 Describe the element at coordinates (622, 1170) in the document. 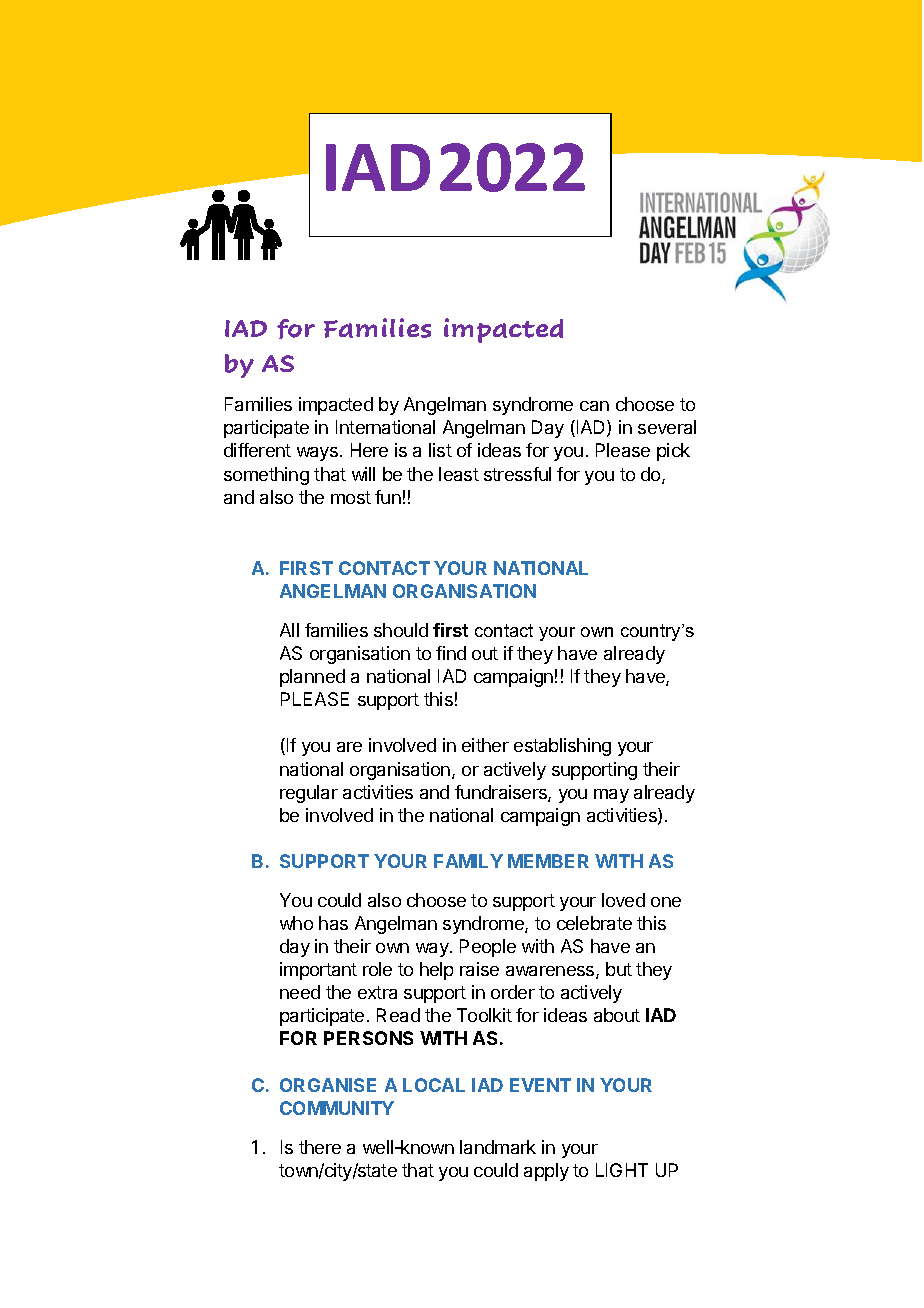

I see `LIGHT` at that location.
